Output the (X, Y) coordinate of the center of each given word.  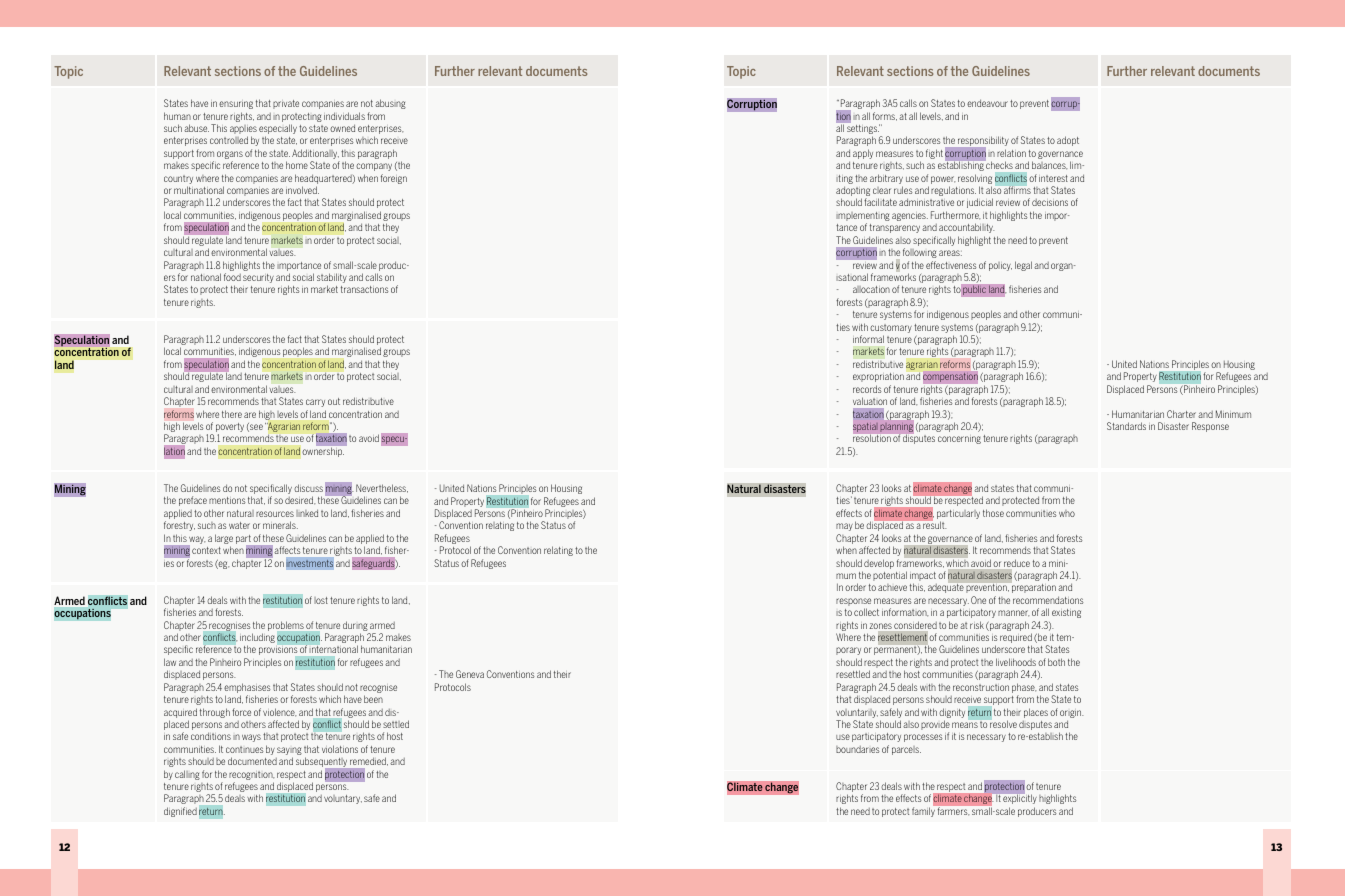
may (844, 527)
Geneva (470, 674)
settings (863, 130)
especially (278, 130)
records (867, 389)
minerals (280, 525)
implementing (863, 218)
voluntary (343, 799)
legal (1023, 266)
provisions (278, 651)
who (1067, 513)
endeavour (987, 103)
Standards (1126, 426)
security (258, 278)
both (1056, 662)
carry (315, 403)
